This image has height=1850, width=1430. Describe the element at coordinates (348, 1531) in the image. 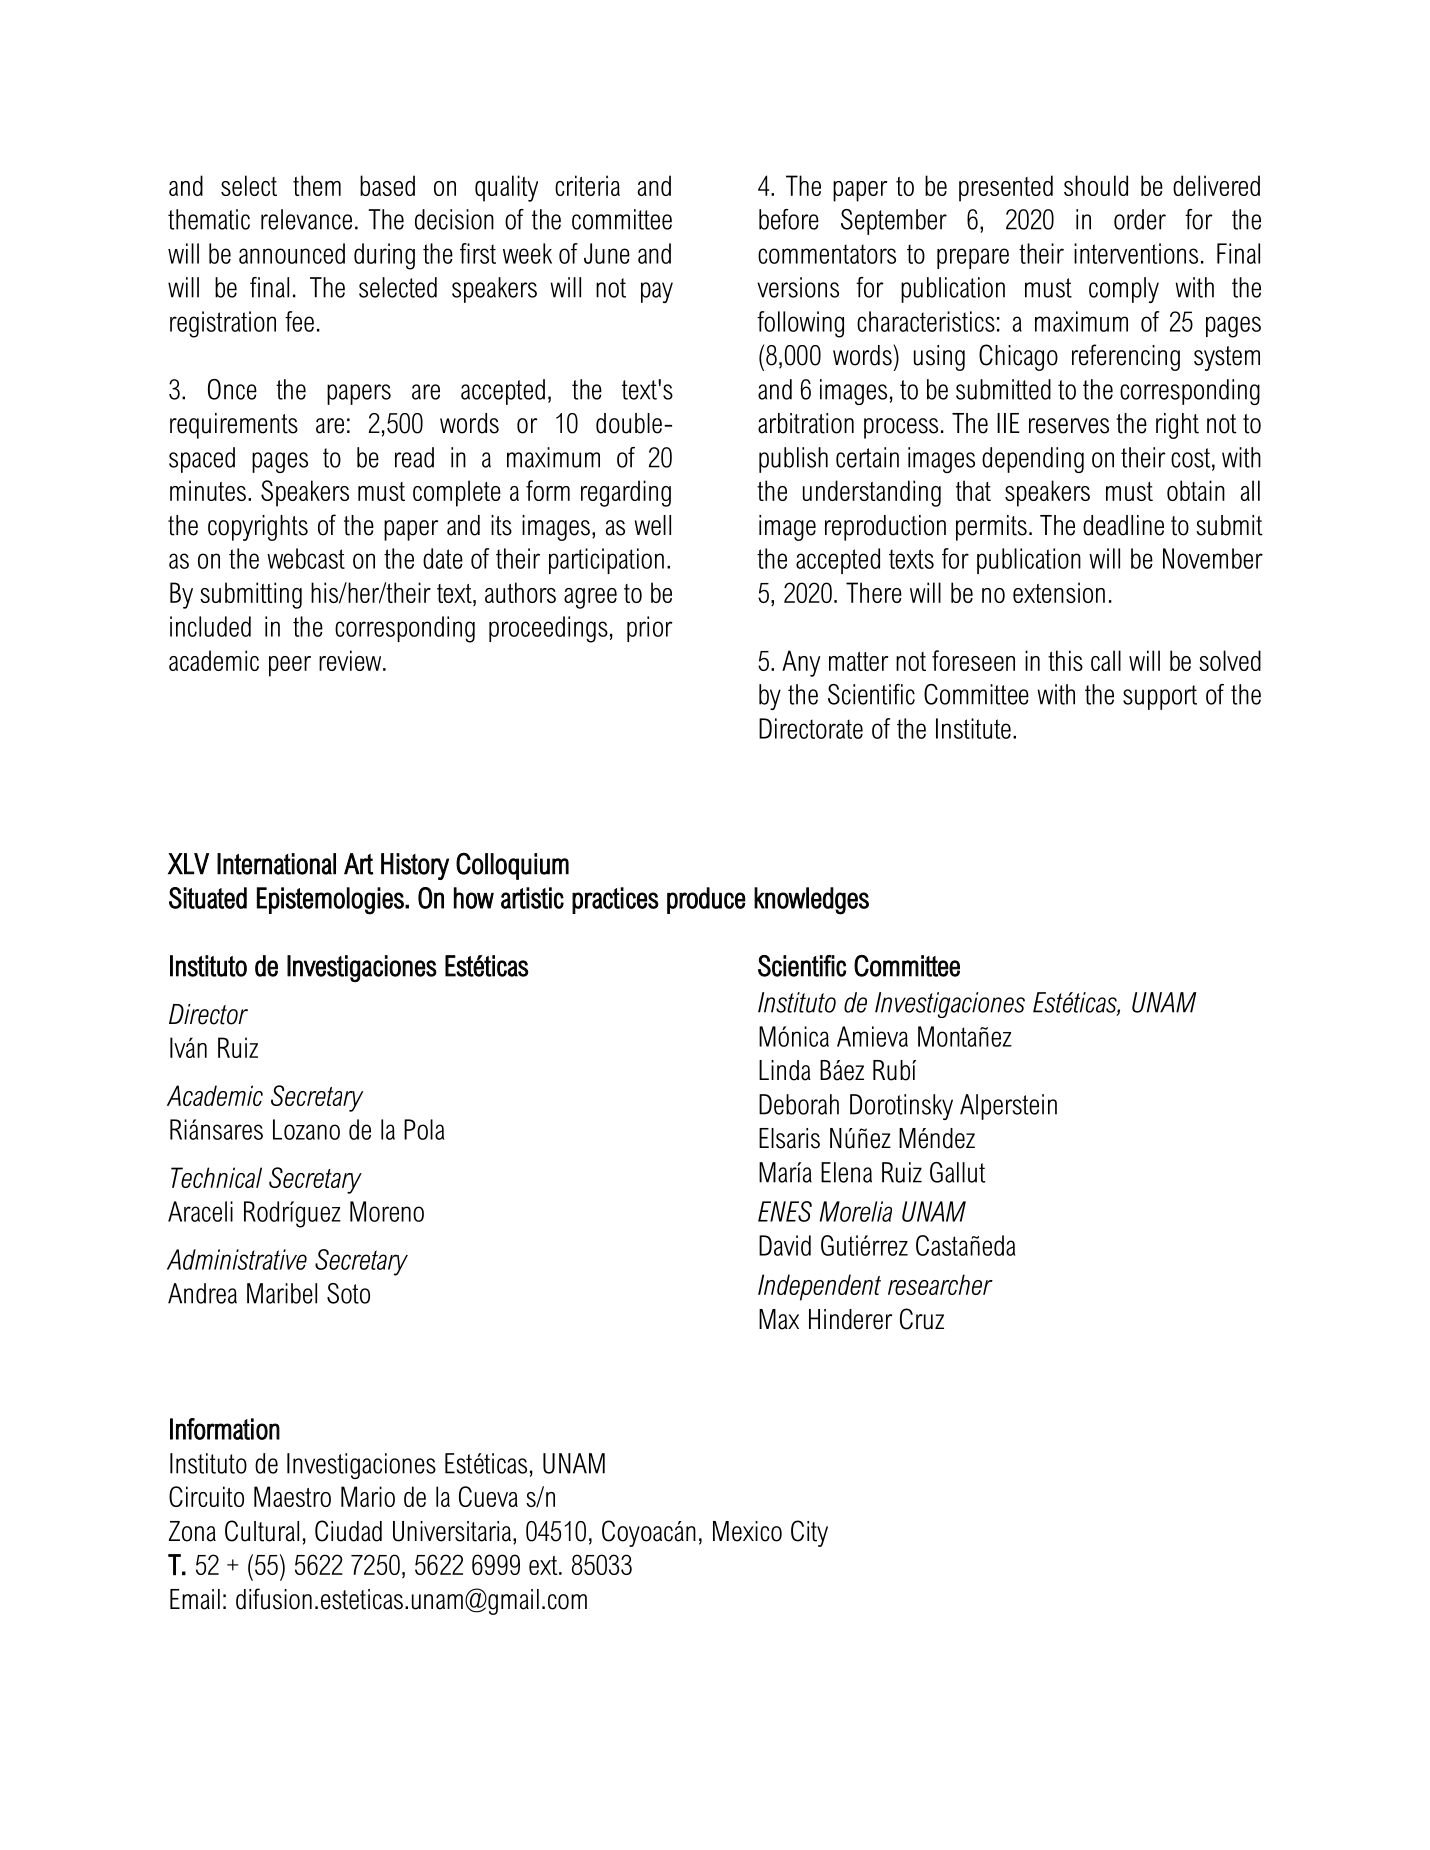

I see `Ciudad` at that location.
